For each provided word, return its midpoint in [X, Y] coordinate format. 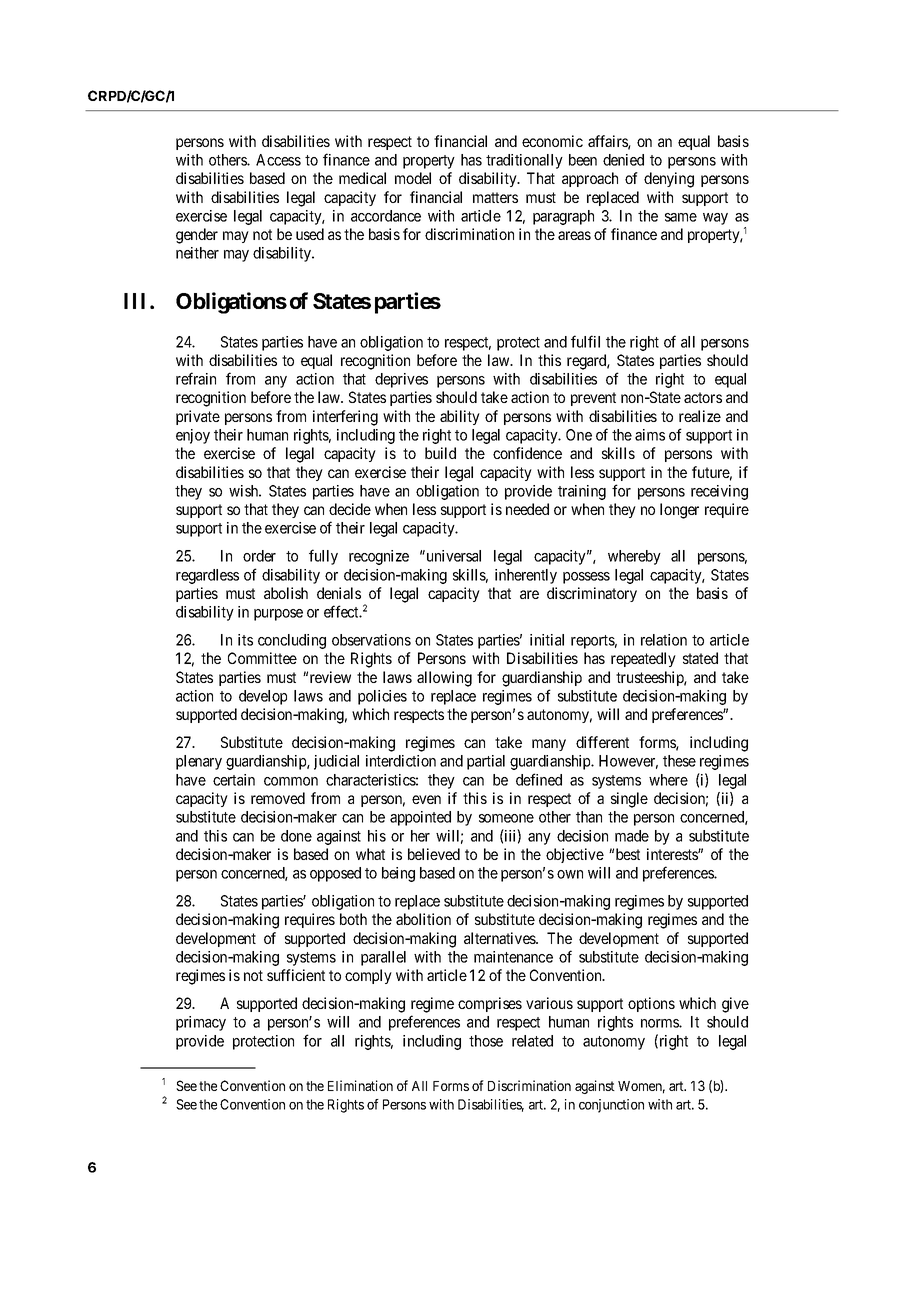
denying [669, 180]
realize [700, 416]
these [679, 761]
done [296, 836]
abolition [423, 919]
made [632, 836]
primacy [201, 1023]
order [259, 556]
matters [495, 197]
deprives [401, 380]
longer [679, 511]
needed [527, 509]
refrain [196, 378]
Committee [262, 658]
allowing [444, 679]
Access [278, 160]
